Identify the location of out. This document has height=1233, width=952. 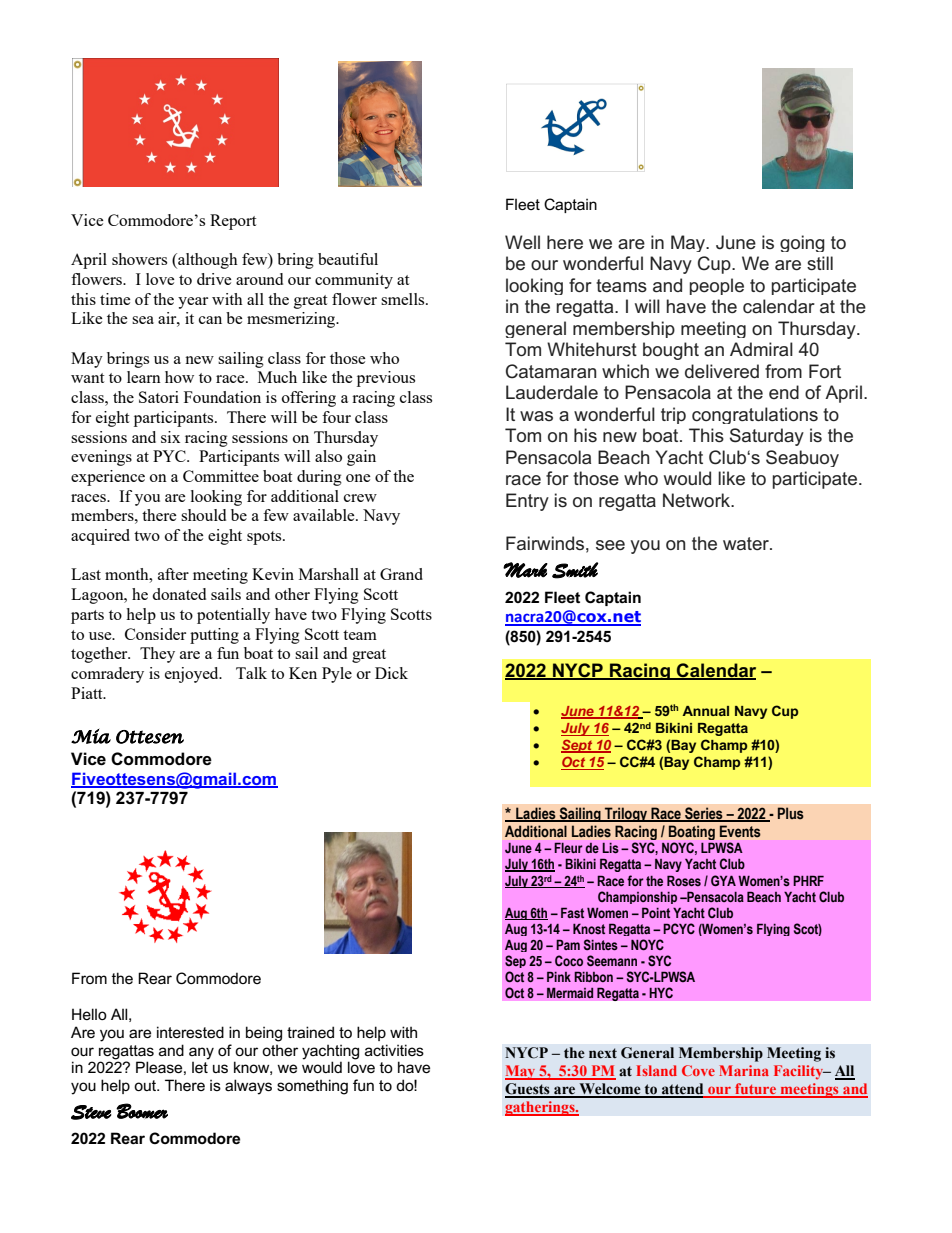
(146, 1085).
